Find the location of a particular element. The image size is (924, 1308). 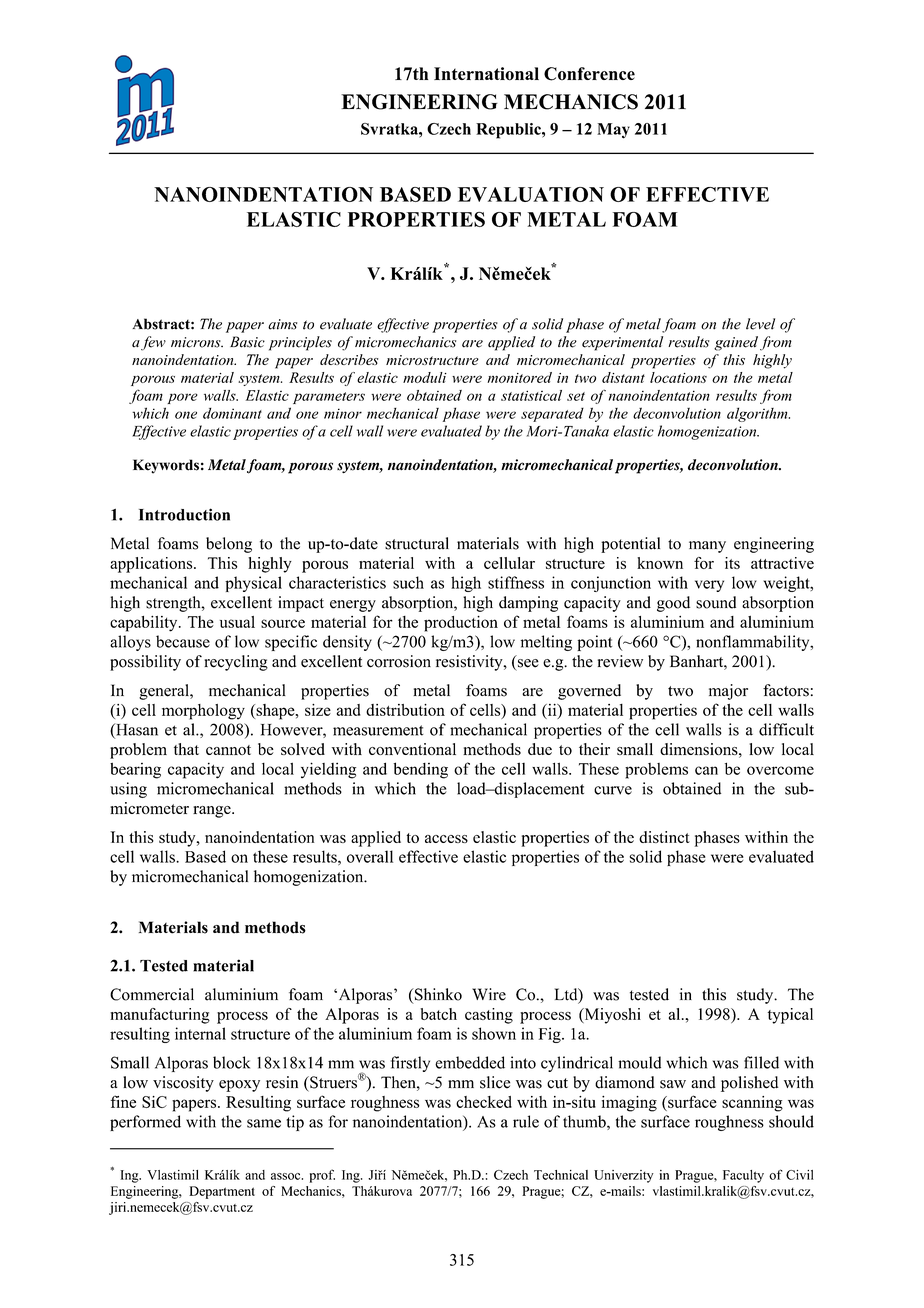

International is located at coordinates (486, 74).
